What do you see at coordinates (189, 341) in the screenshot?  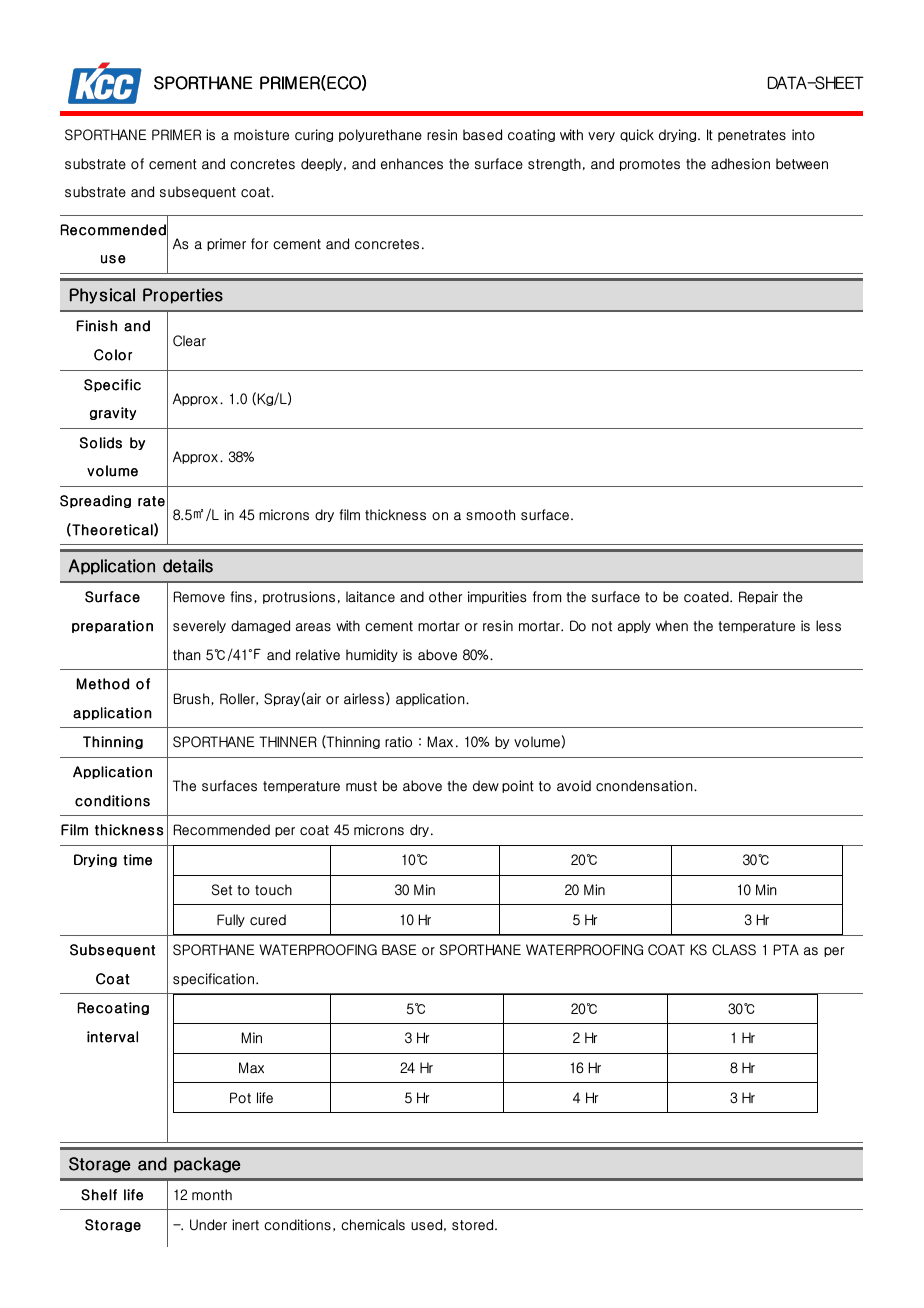 I see `Clear` at bounding box center [189, 341].
